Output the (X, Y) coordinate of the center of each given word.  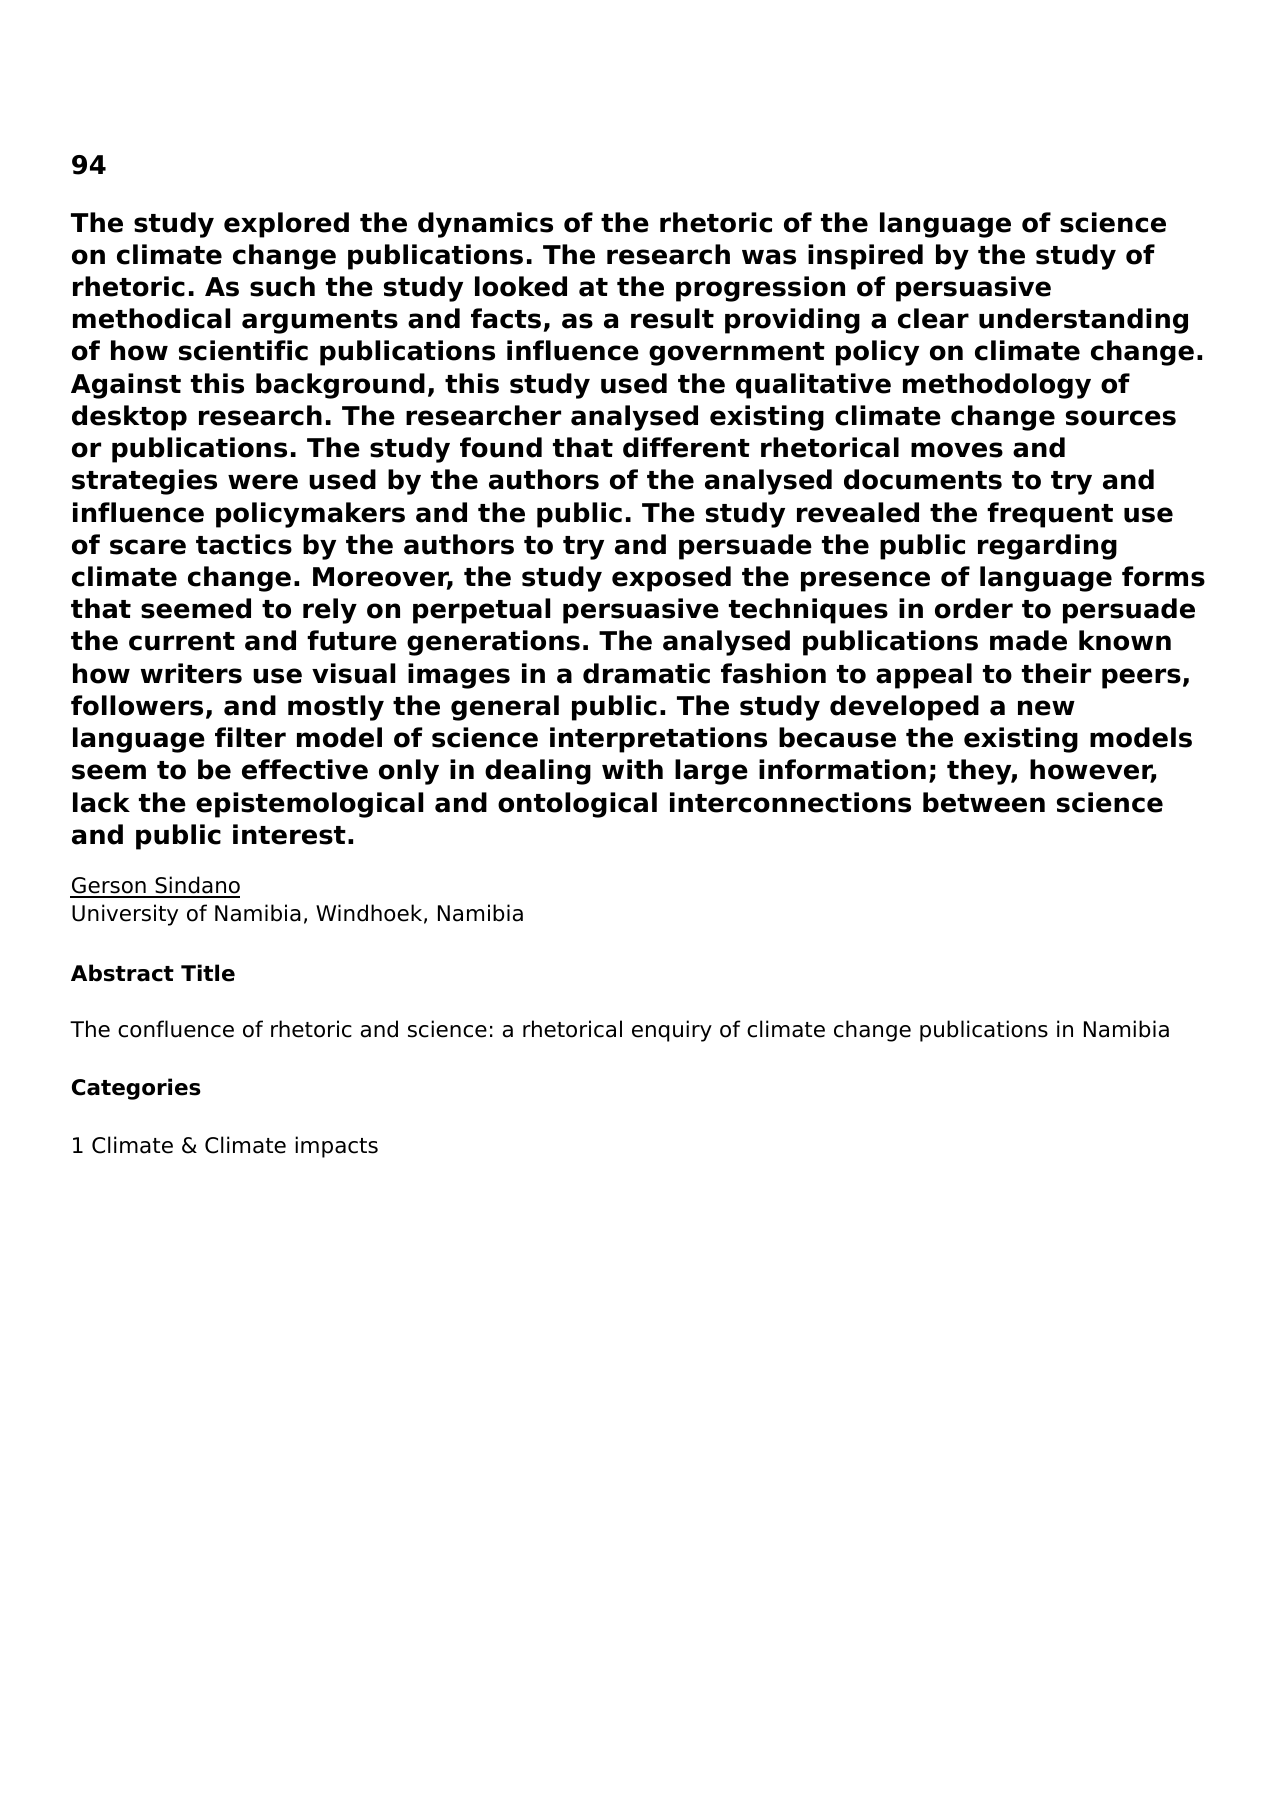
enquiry (672, 1031)
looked (521, 286)
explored (286, 225)
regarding (1047, 547)
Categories (136, 1089)
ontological (577, 805)
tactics (244, 544)
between (984, 802)
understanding (1083, 321)
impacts (336, 1147)
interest (289, 834)
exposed (671, 579)
